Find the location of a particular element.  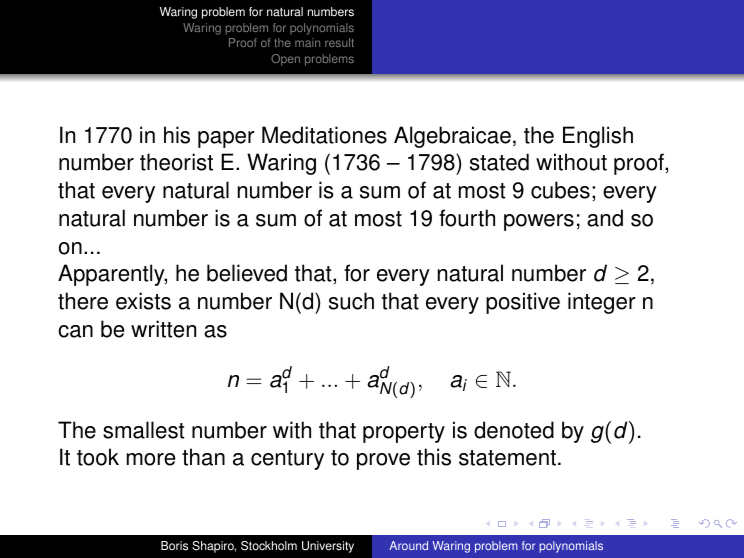

University is located at coordinates (328, 547).
